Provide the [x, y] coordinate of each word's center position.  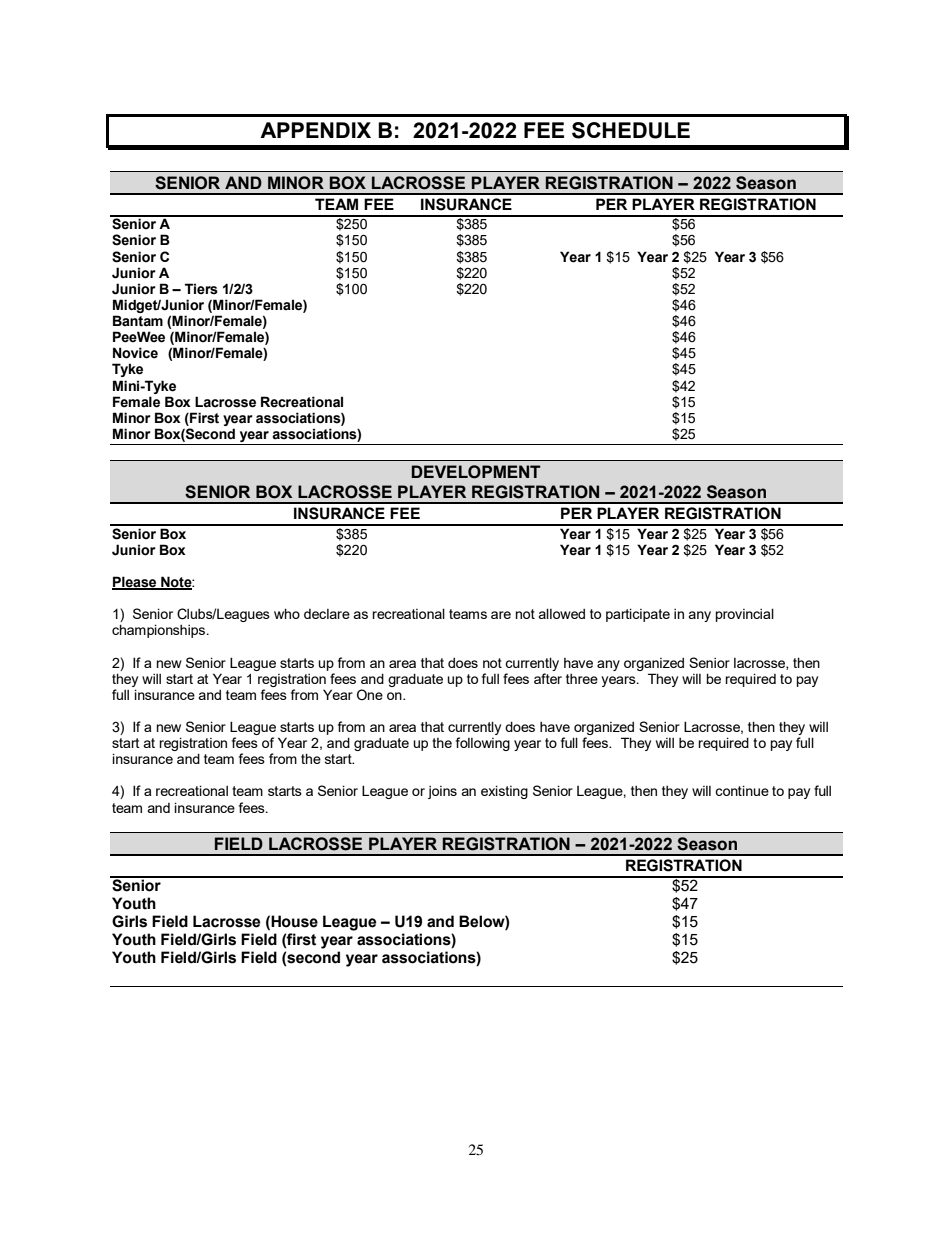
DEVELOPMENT [476, 472]
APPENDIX [315, 130]
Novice [135, 353]
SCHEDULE [631, 130]
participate [638, 615]
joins [442, 792]
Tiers [201, 289]
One [370, 694]
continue [742, 790]
